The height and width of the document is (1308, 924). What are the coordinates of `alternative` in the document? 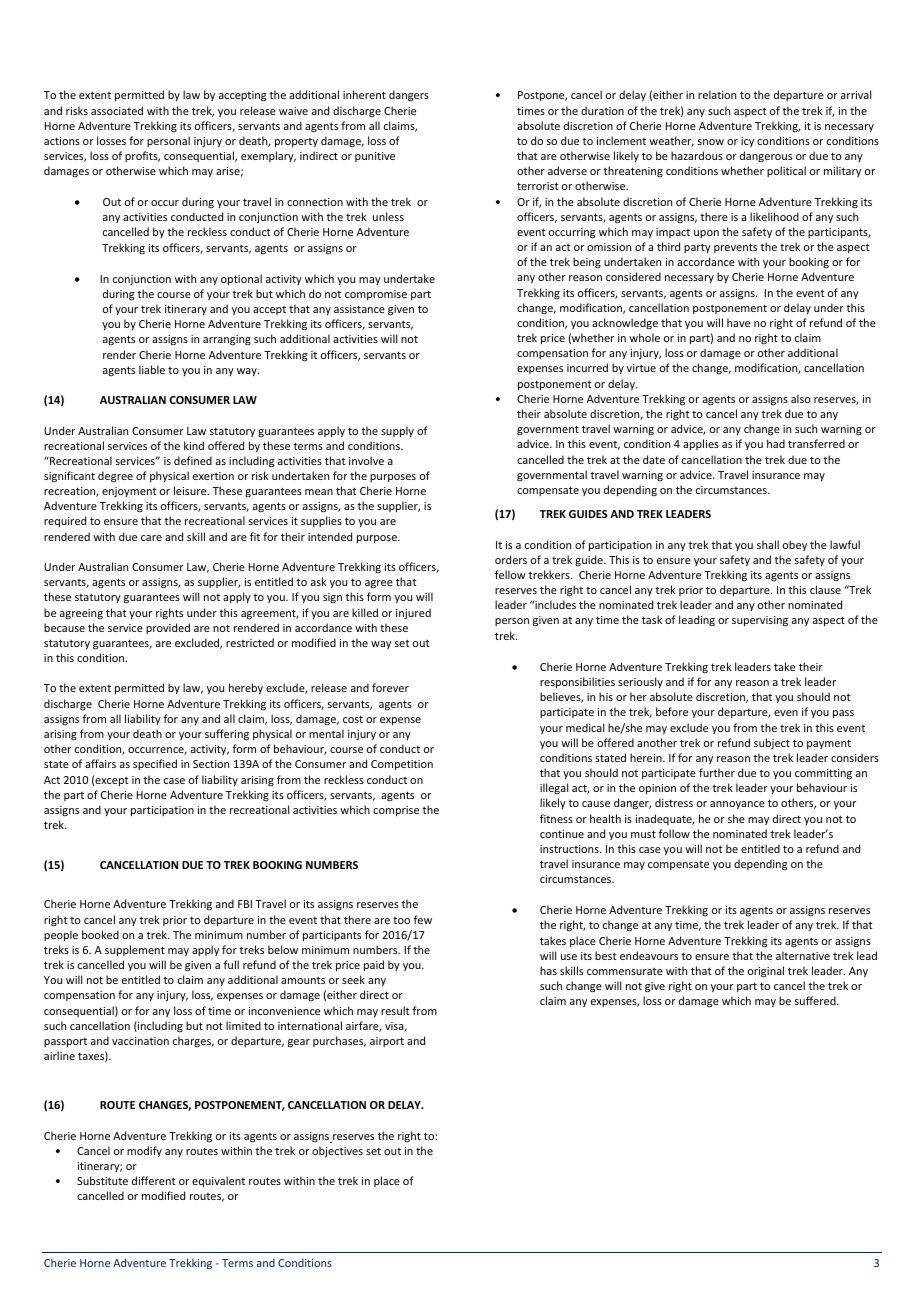 It's located at (803, 955).
